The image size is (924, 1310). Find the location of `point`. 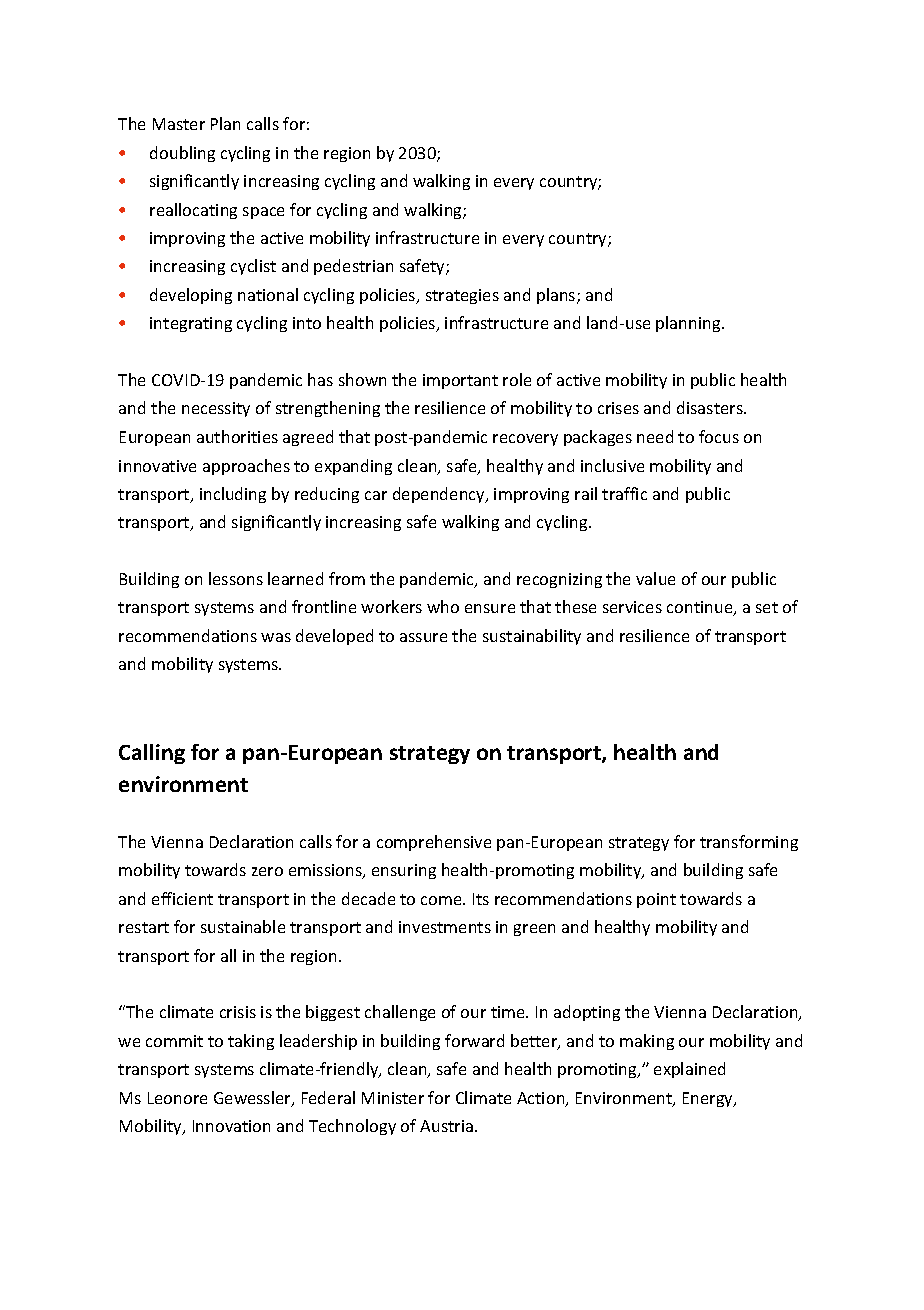

point is located at coordinates (656, 900).
